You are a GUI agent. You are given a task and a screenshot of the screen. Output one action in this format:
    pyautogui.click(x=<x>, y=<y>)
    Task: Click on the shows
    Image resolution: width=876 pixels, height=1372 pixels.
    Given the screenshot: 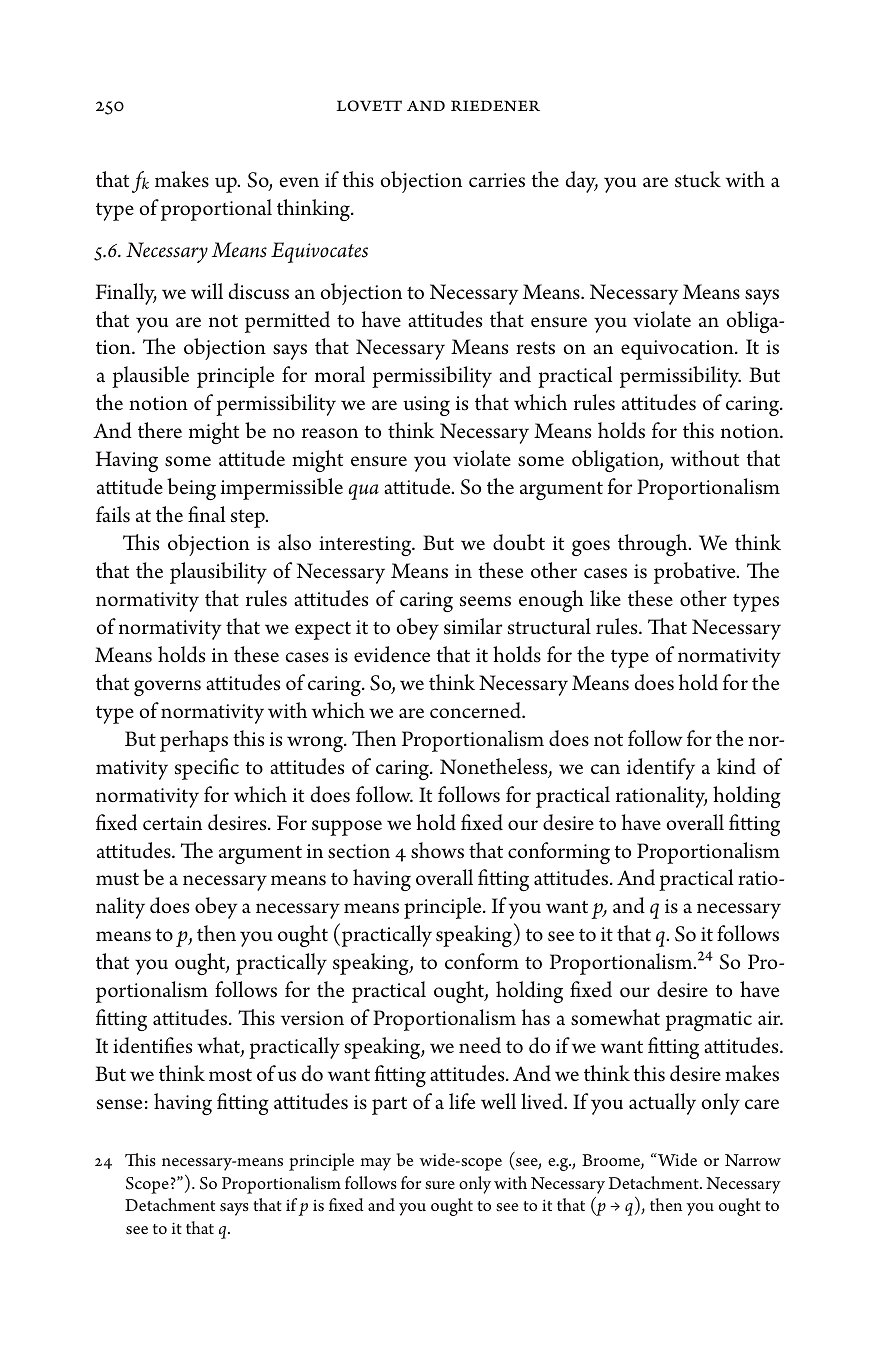 What is the action you would take?
    pyautogui.click(x=437, y=850)
